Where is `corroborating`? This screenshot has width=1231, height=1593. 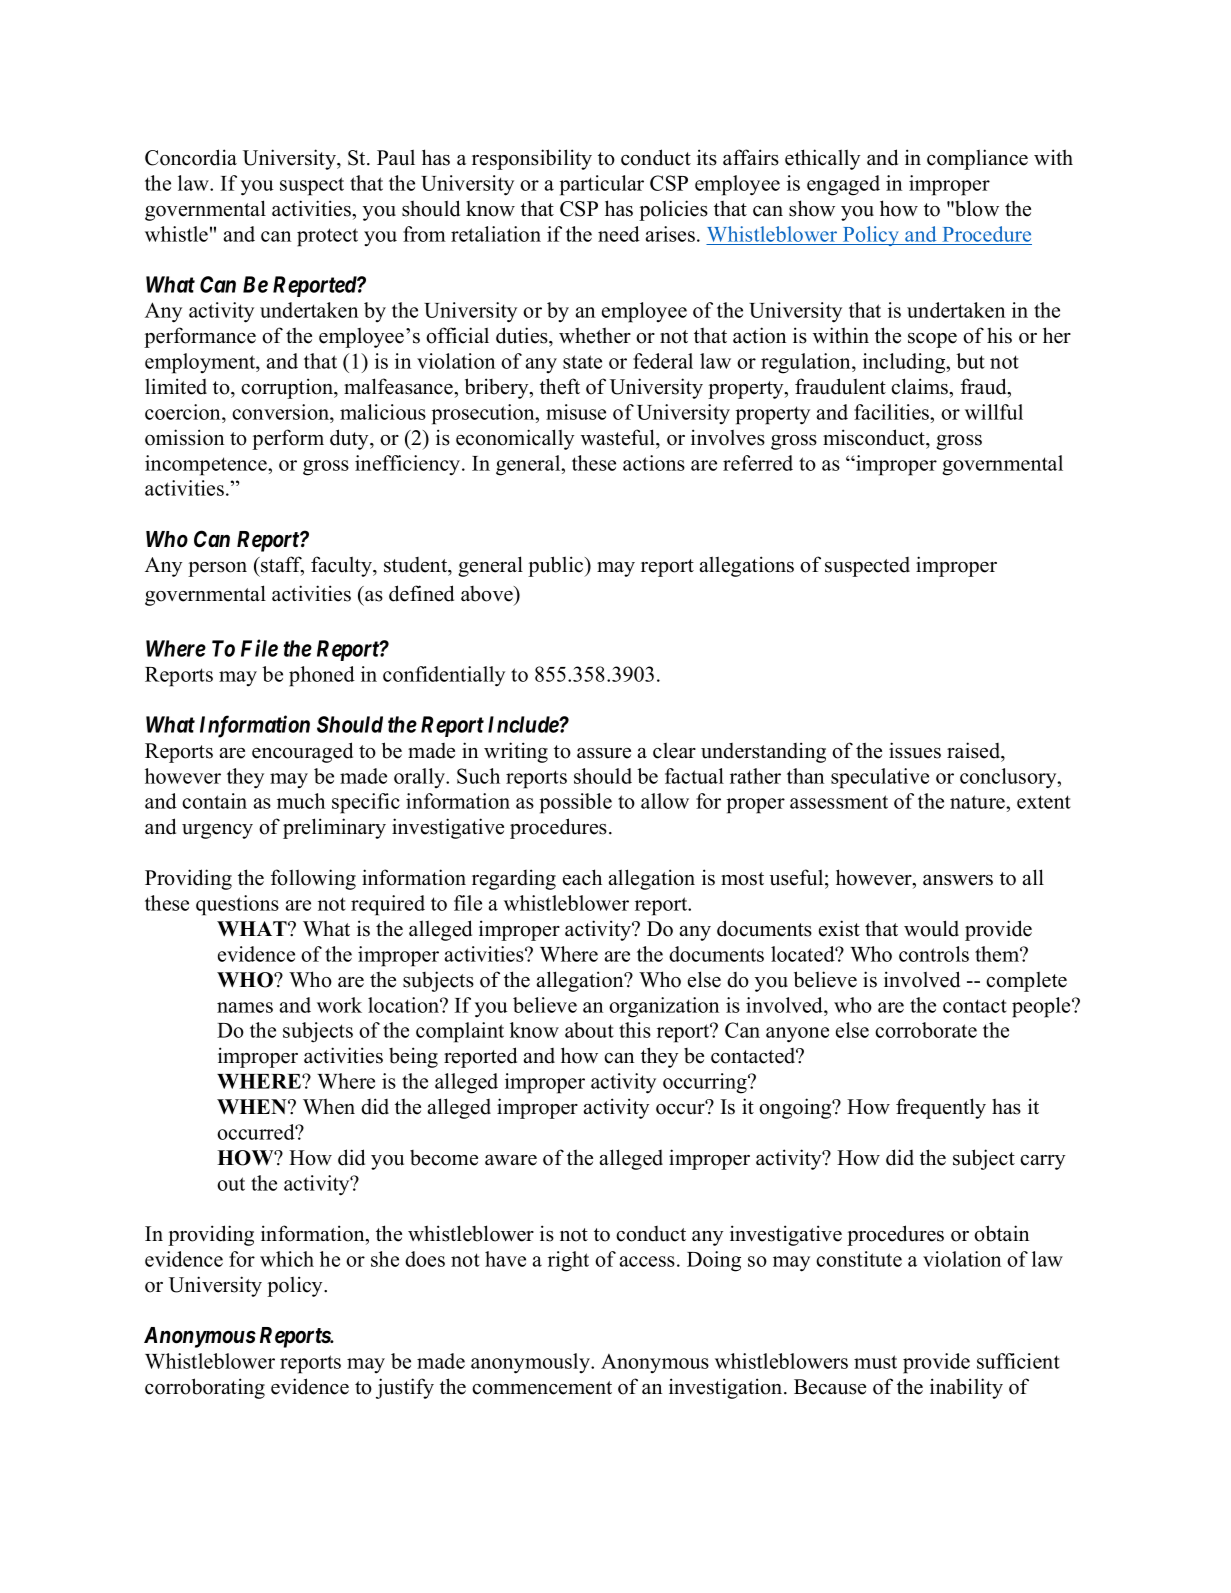 corroborating is located at coordinates (205, 1388).
